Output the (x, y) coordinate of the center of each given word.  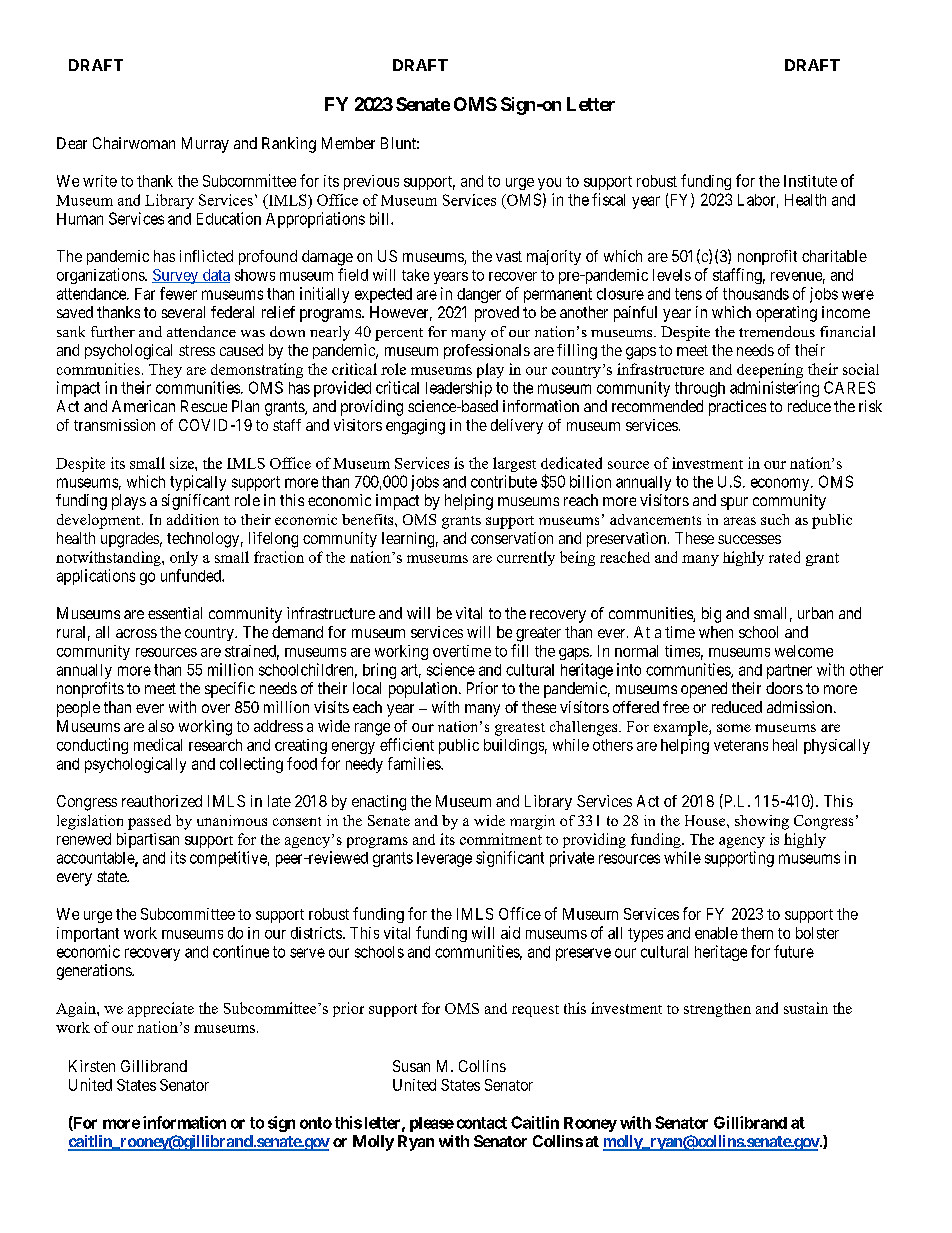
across (136, 633)
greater (538, 634)
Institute (810, 181)
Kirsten (92, 1066)
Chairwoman (134, 143)
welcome (804, 651)
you (549, 184)
